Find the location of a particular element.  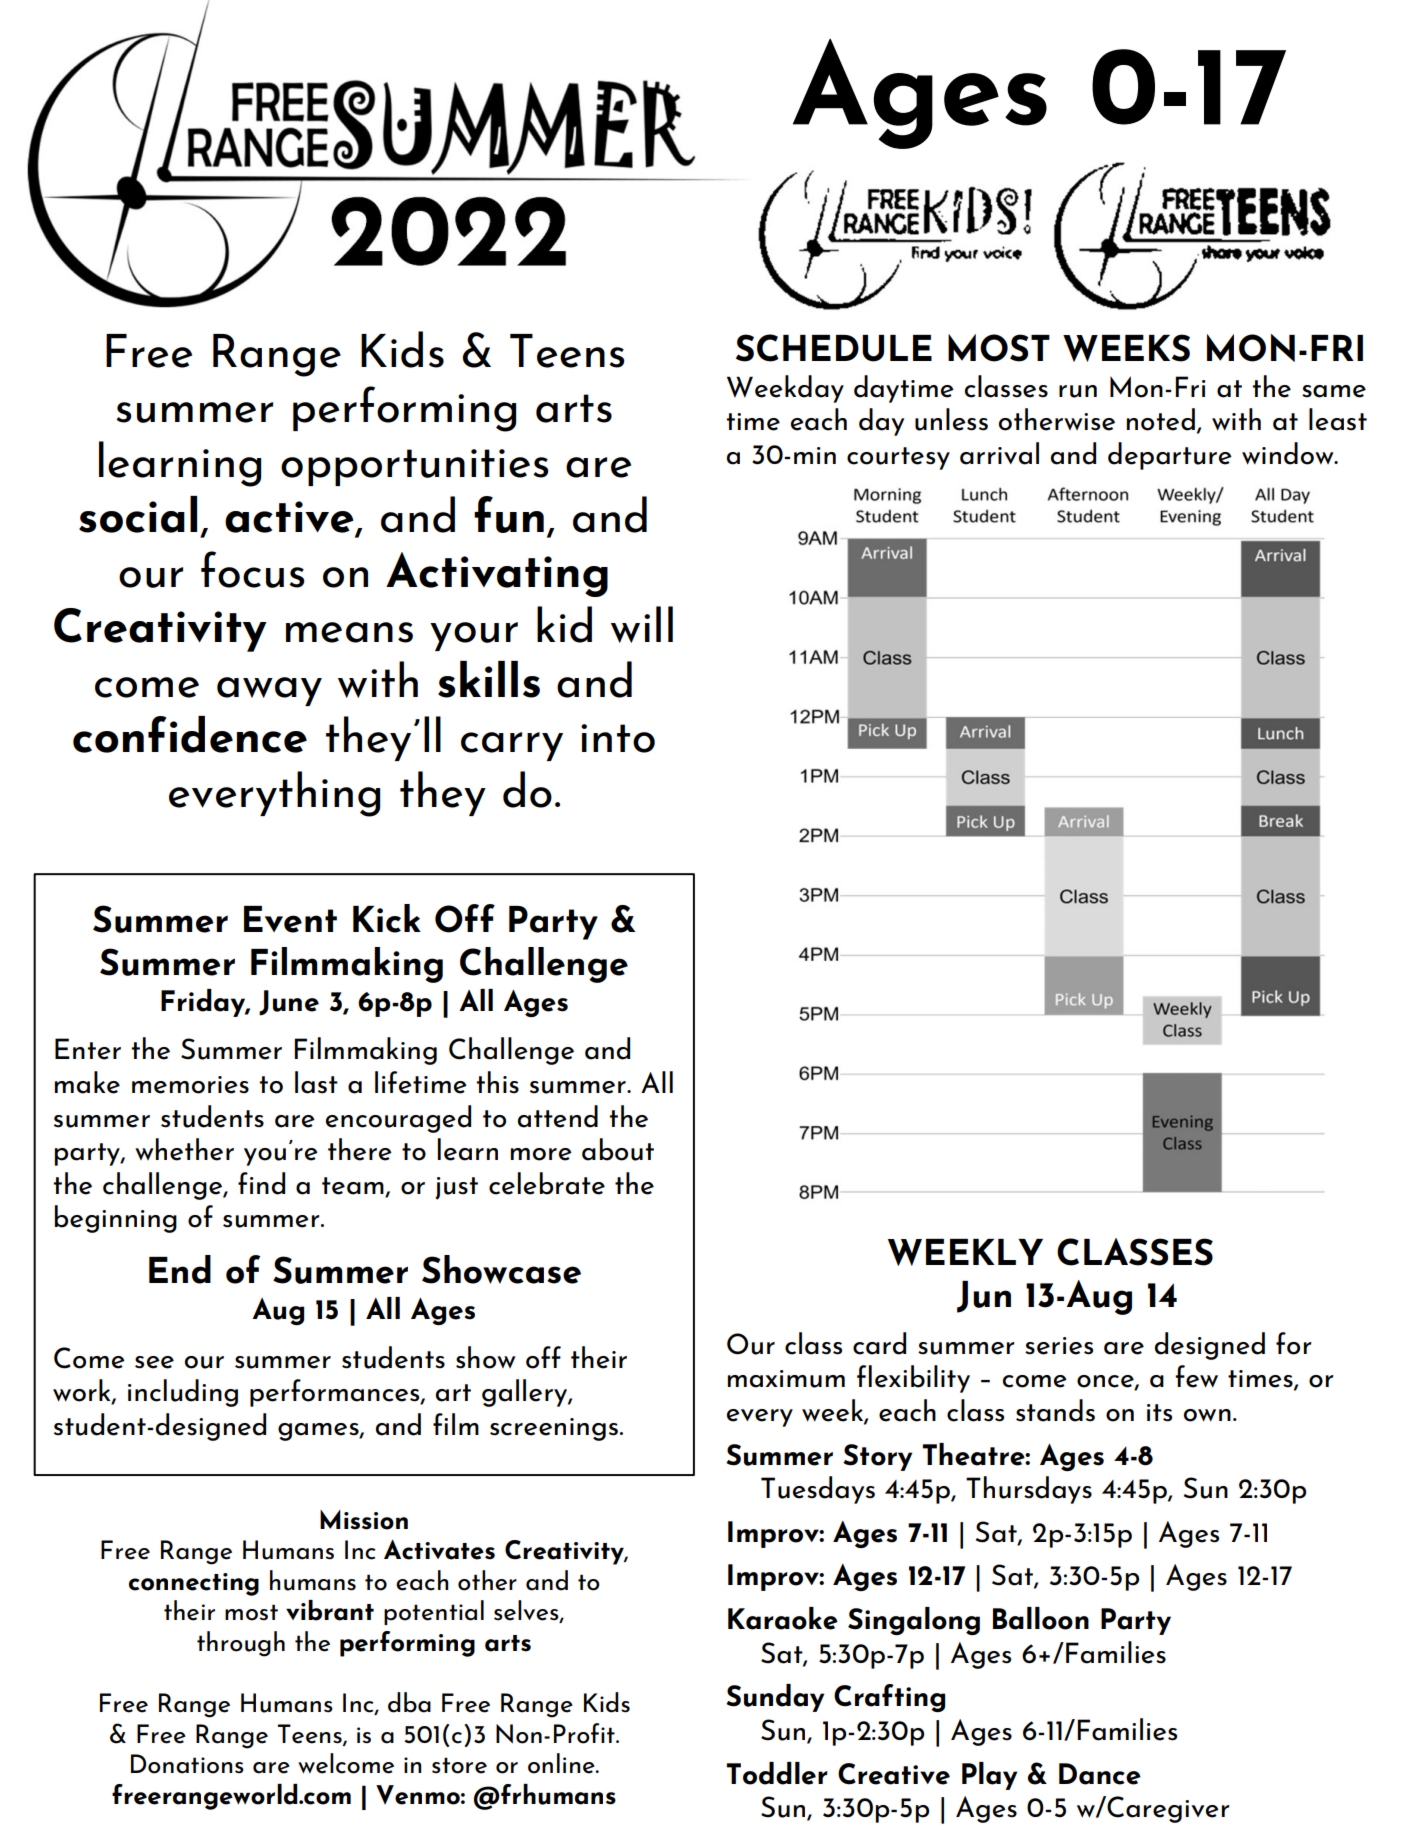

Donations is located at coordinates (187, 1764).
